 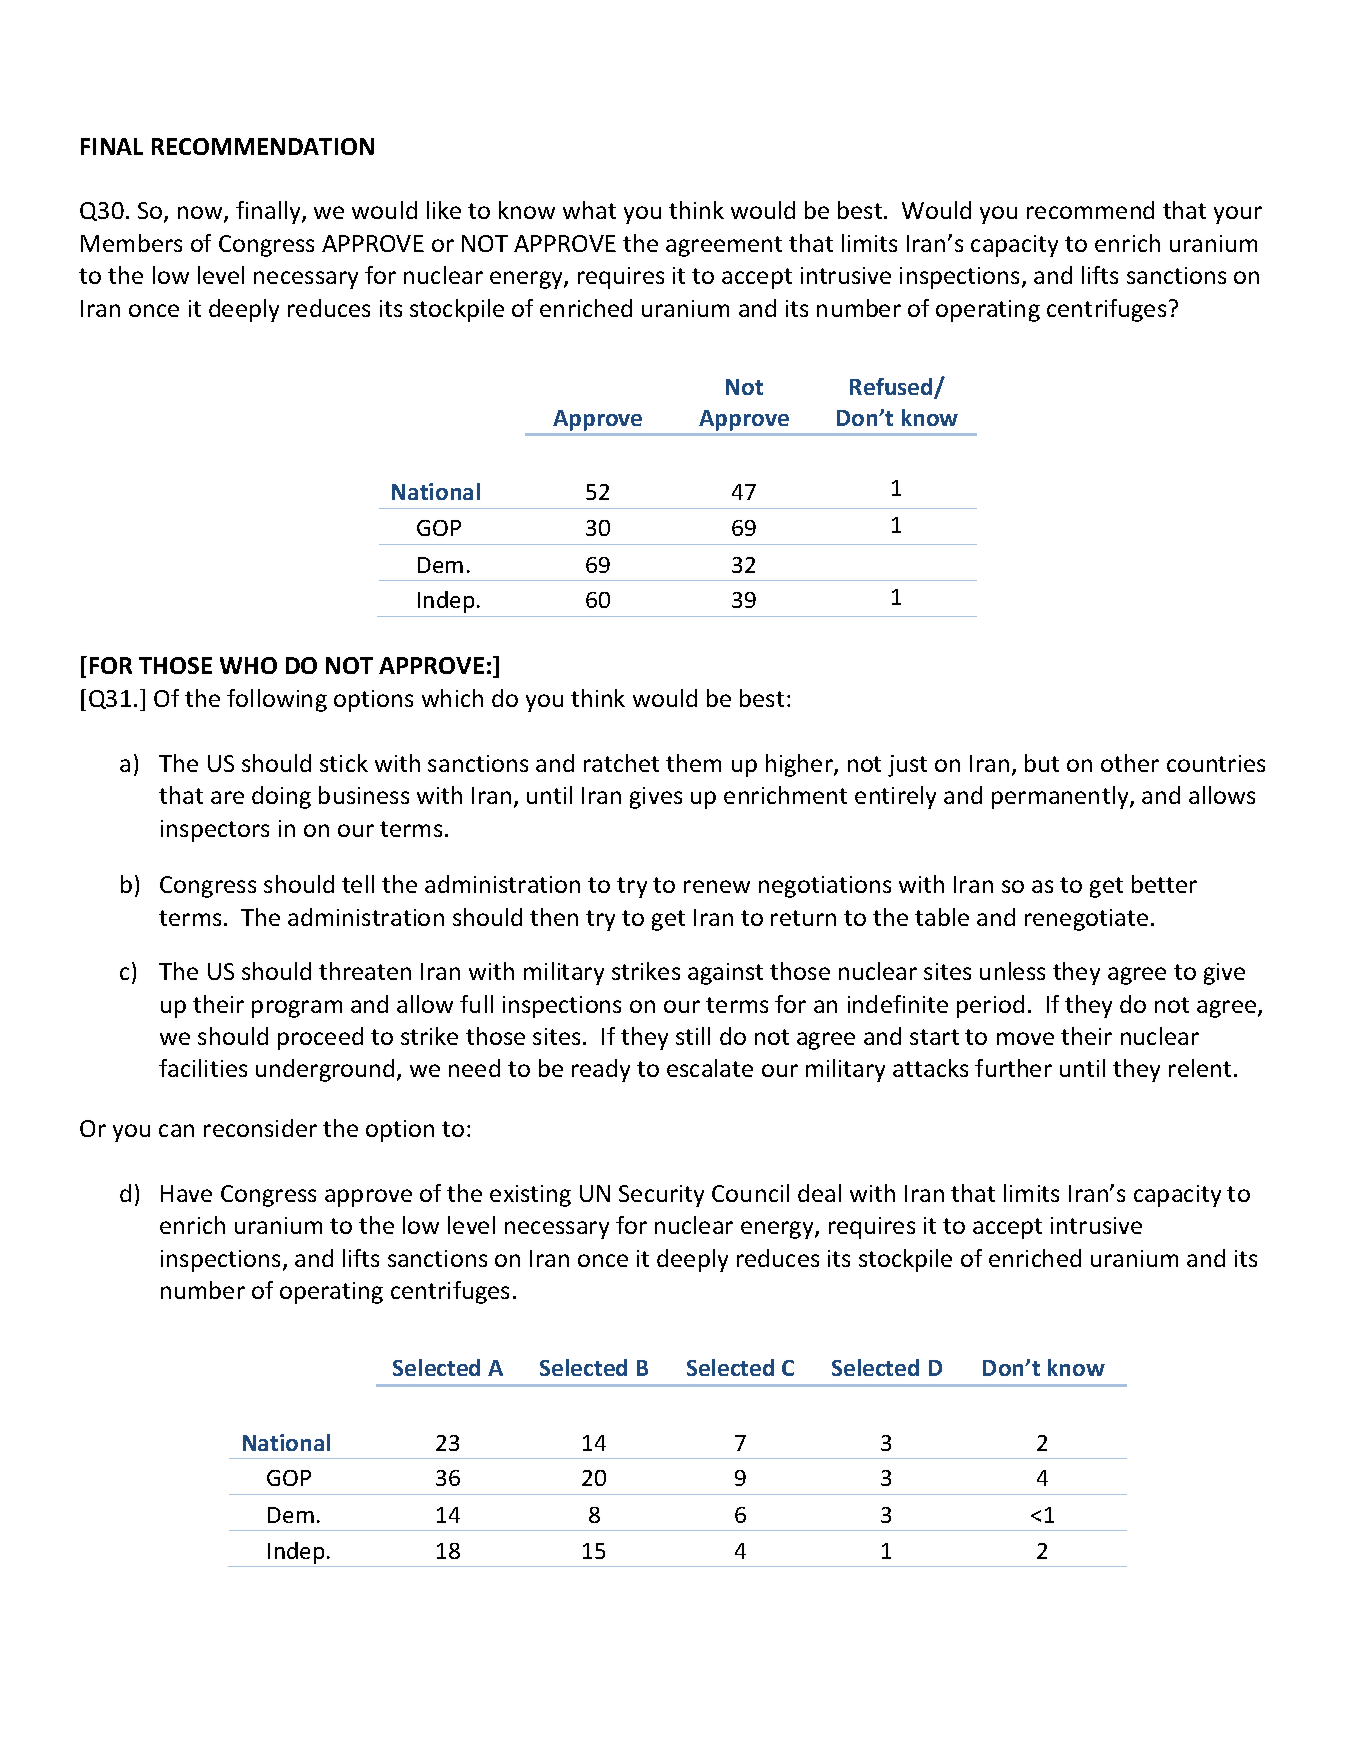 What do you see at coordinates (248, 665) in the screenshot?
I see `WHO` at bounding box center [248, 665].
